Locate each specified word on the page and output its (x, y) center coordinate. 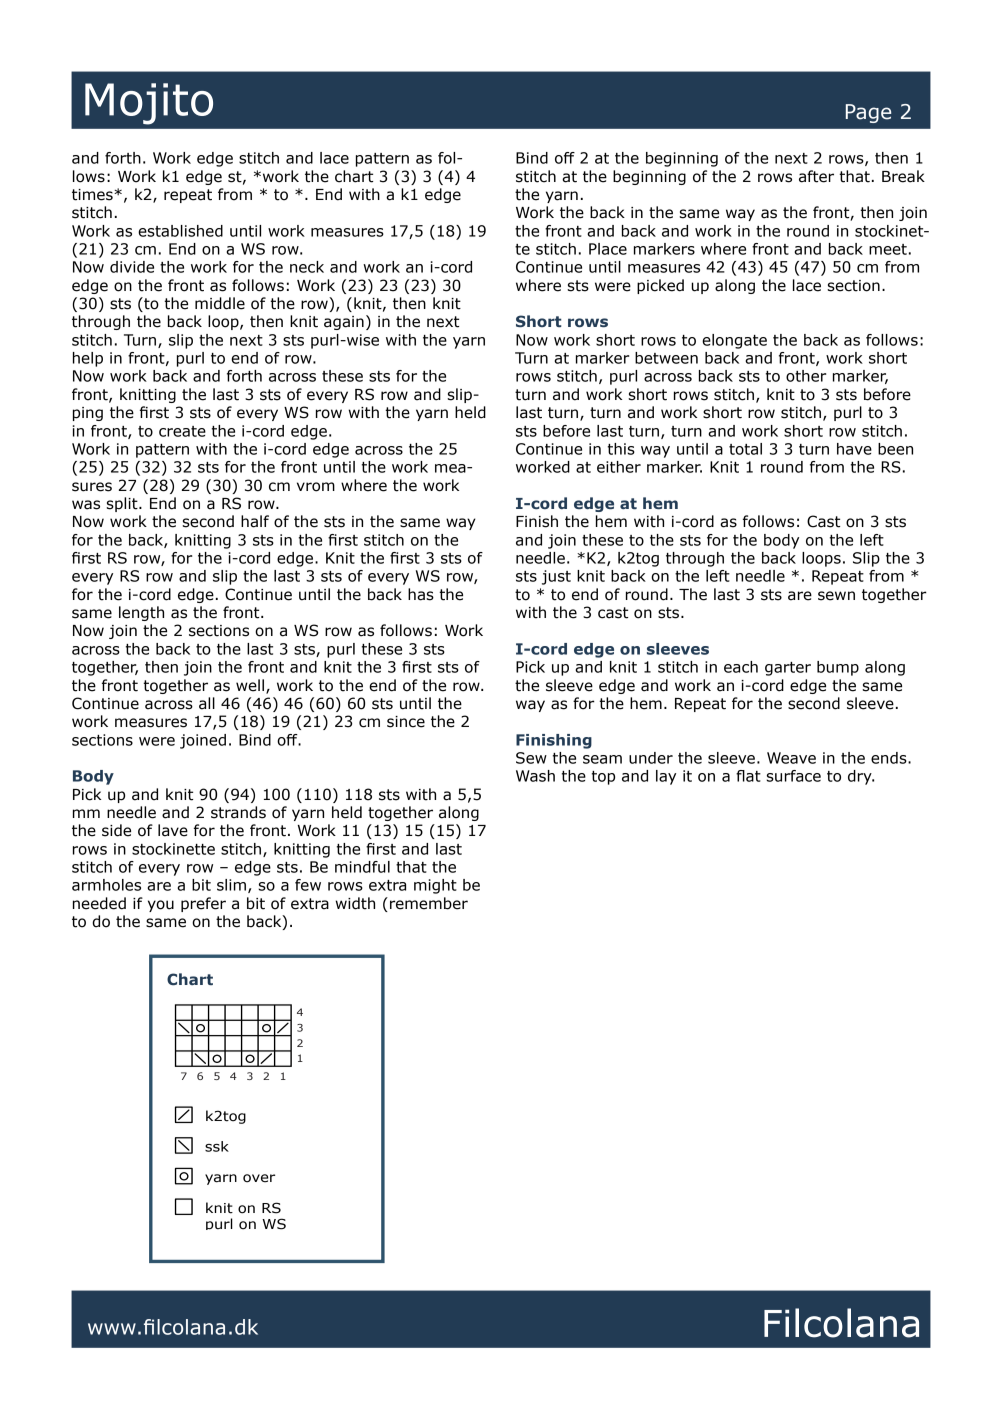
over (259, 1178)
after (816, 176)
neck (307, 267)
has (421, 594)
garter (788, 669)
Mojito (149, 104)
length (141, 613)
